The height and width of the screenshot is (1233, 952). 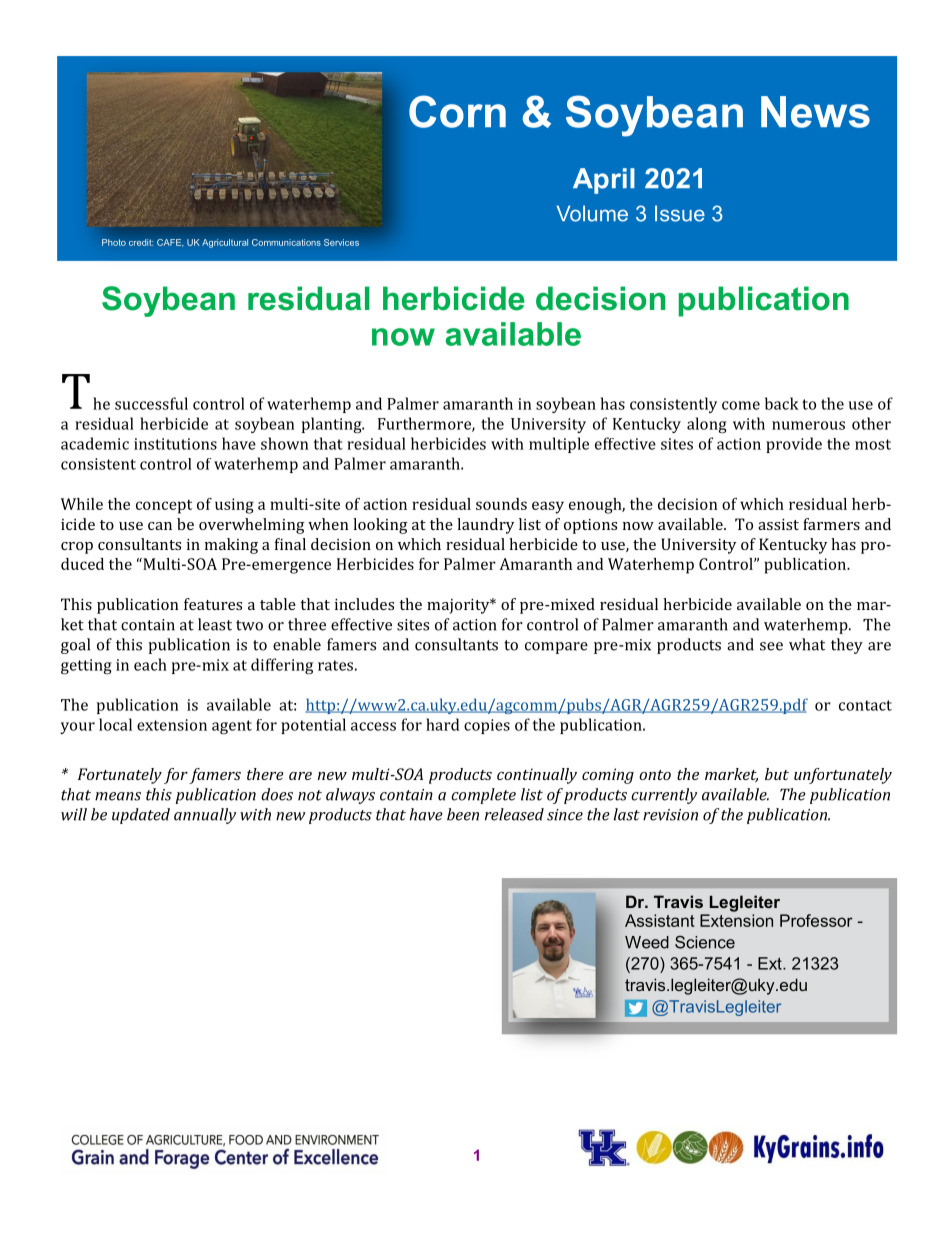 What do you see at coordinates (831, 524) in the screenshot?
I see `farmers` at bounding box center [831, 524].
